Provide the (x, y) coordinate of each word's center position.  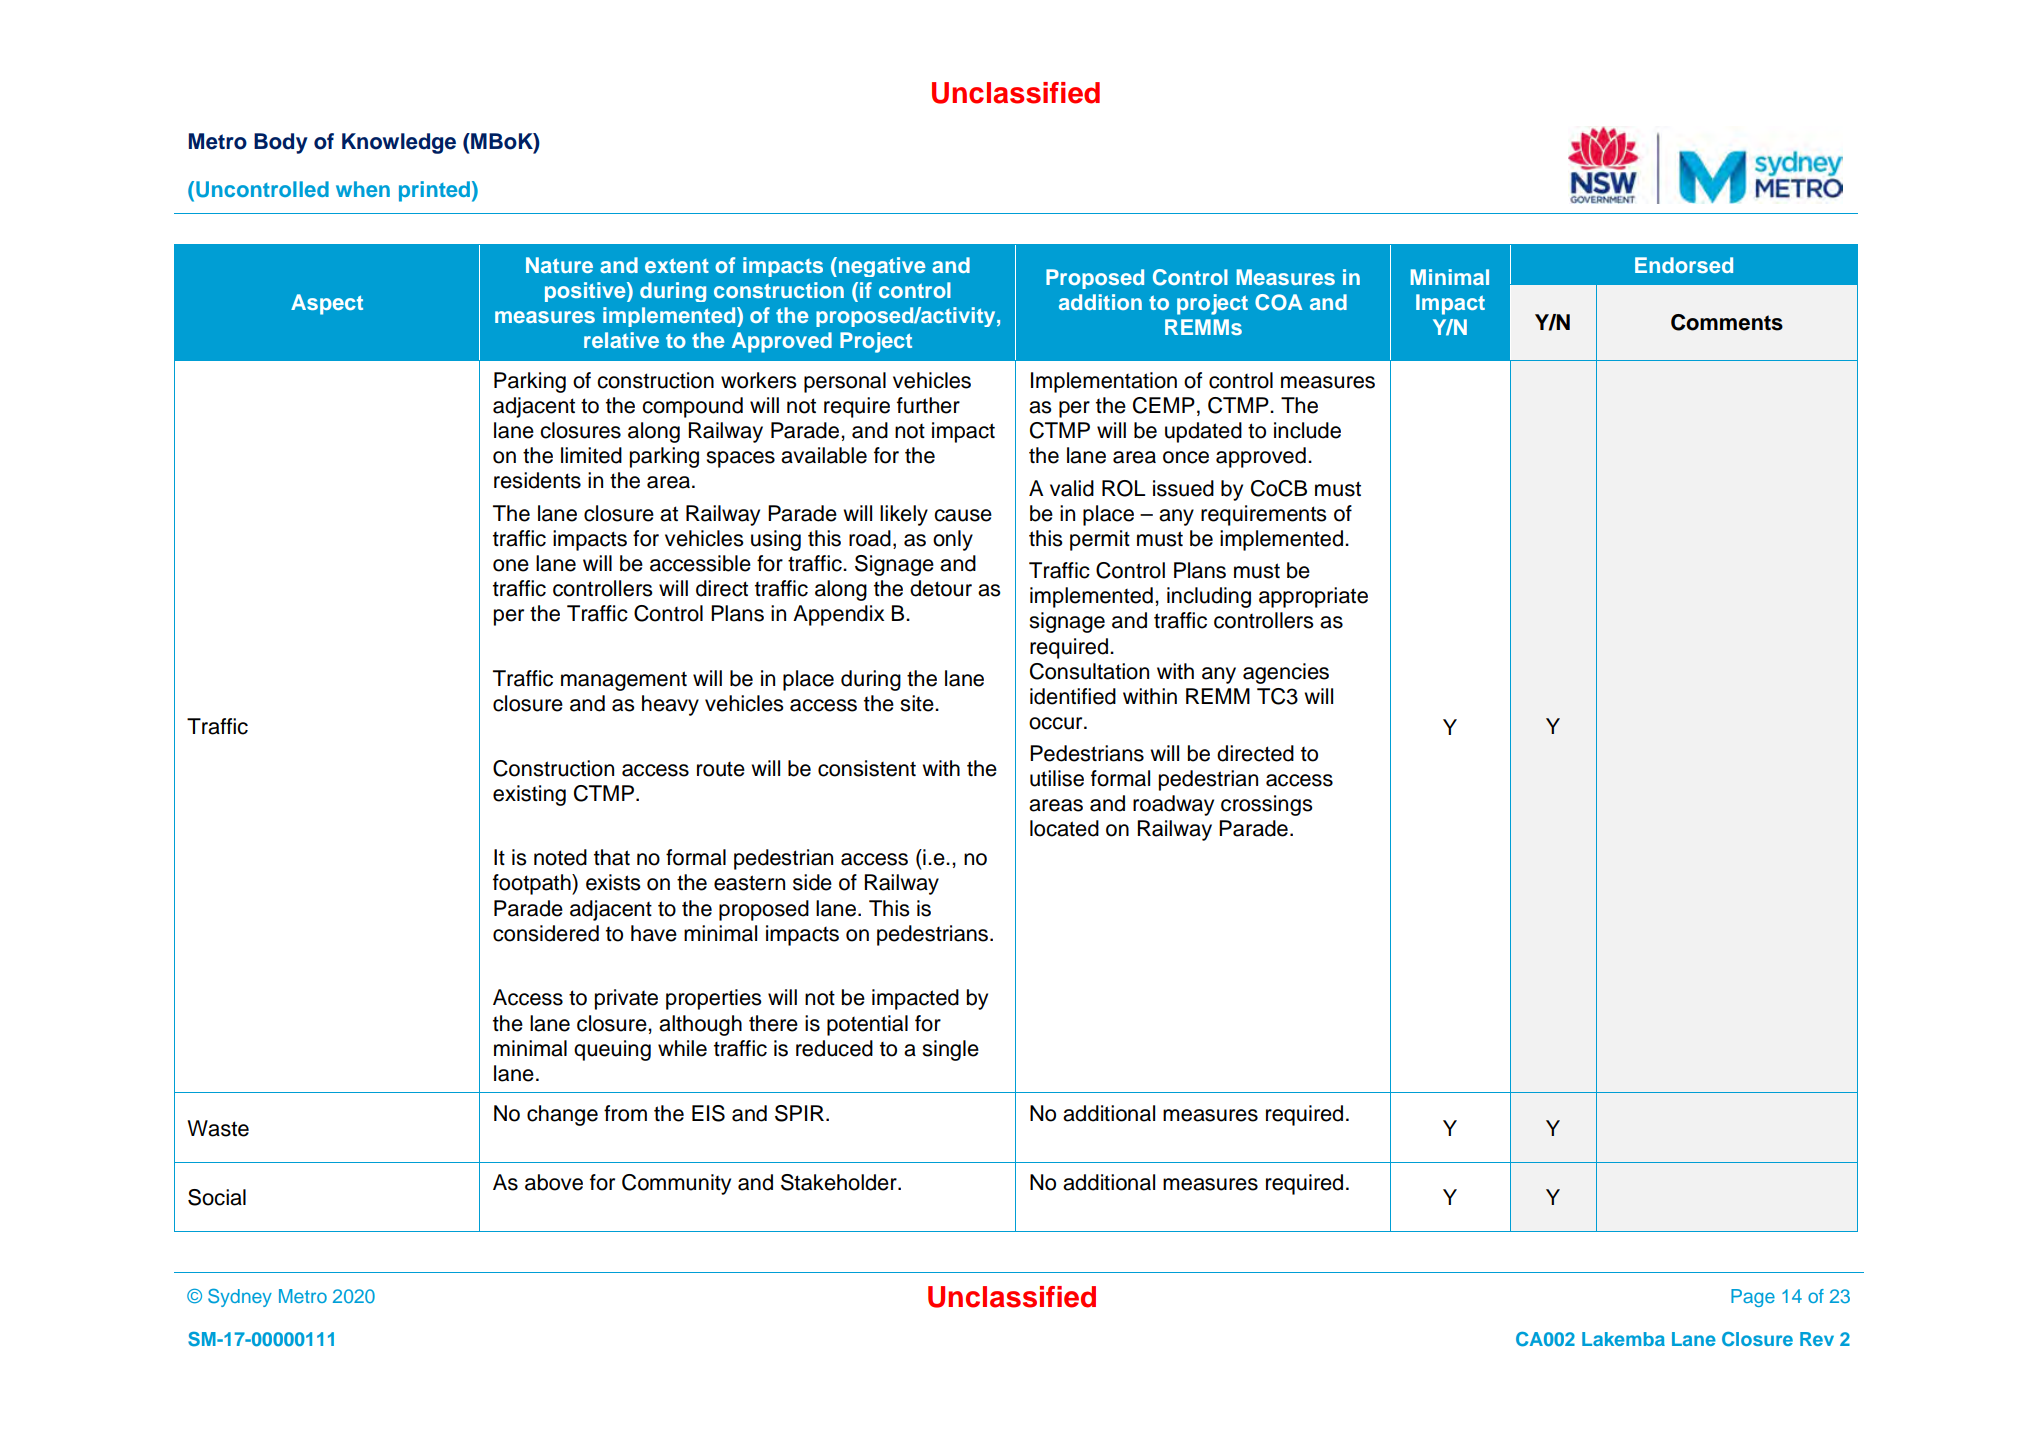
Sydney (240, 1298)
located (1064, 828)
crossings (1267, 805)
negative (881, 267)
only (953, 540)
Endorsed (1684, 265)
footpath (533, 884)
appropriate (1313, 597)
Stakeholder (840, 1182)
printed (434, 191)
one (511, 565)
